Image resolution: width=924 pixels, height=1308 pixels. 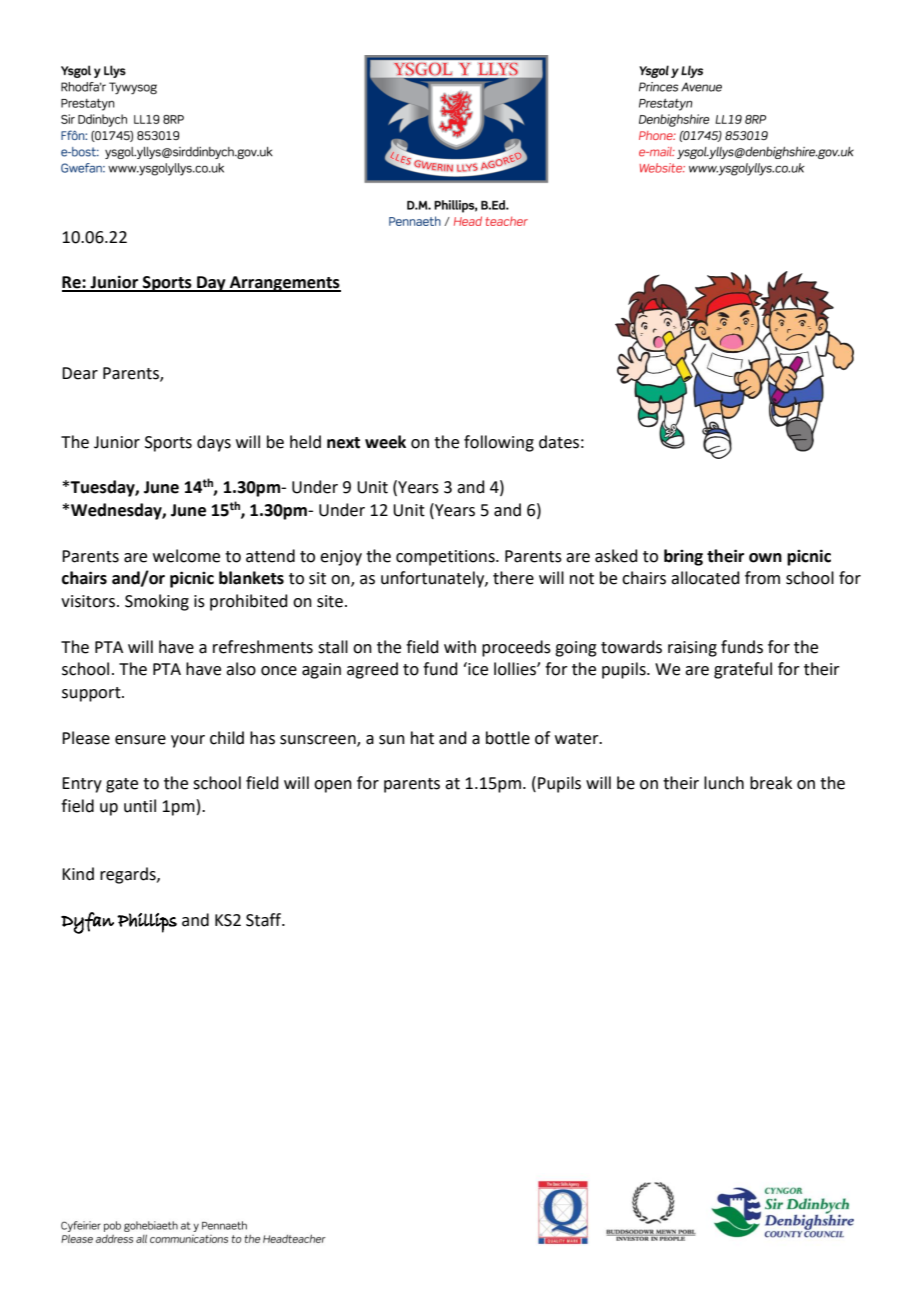 What do you see at coordinates (186, 556) in the page?
I see `welcome` at bounding box center [186, 556].
